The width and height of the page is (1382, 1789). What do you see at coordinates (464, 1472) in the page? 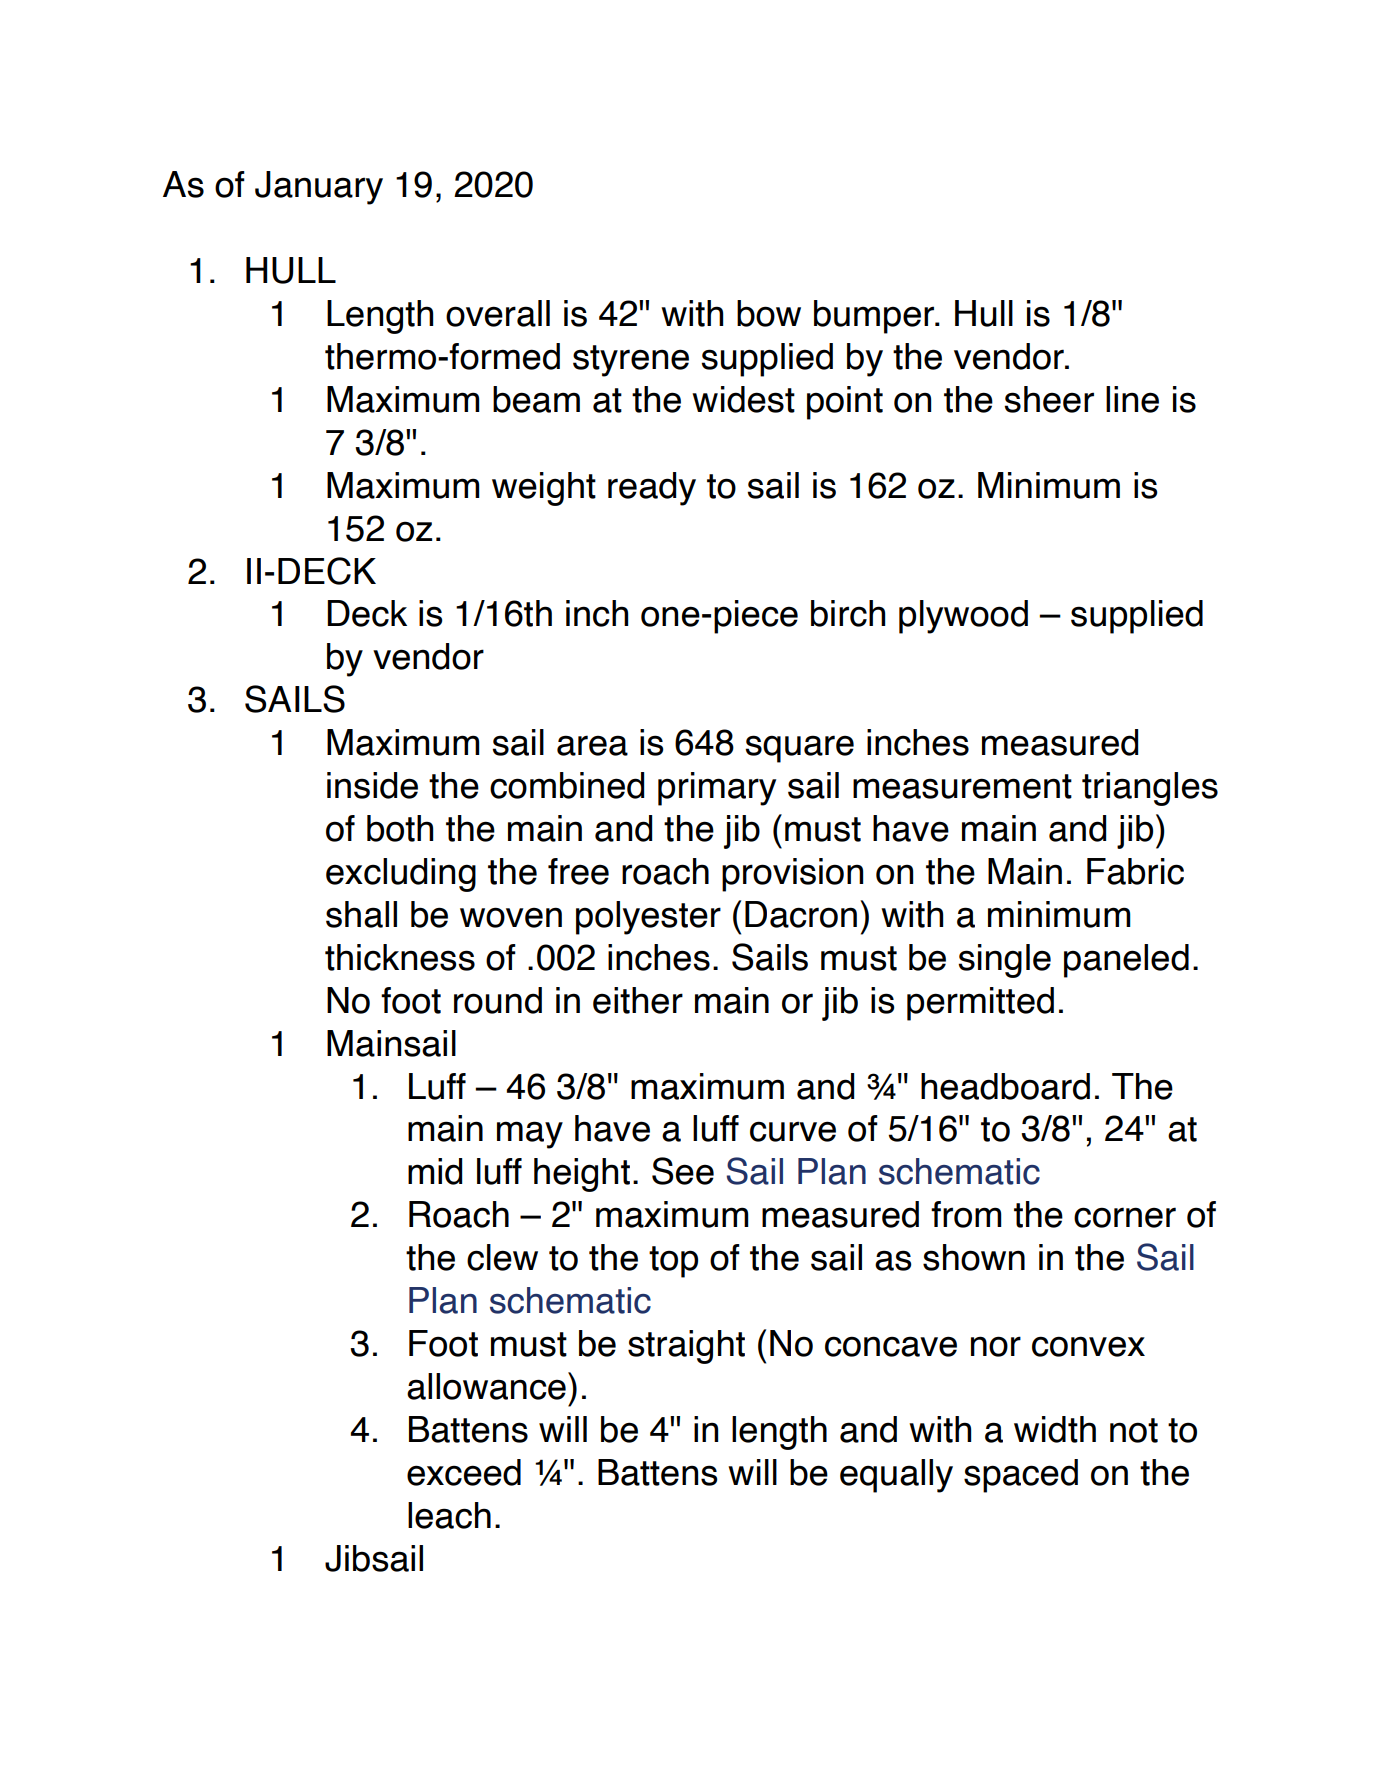
I see `exceed` at bounding box center [464, 1472].
